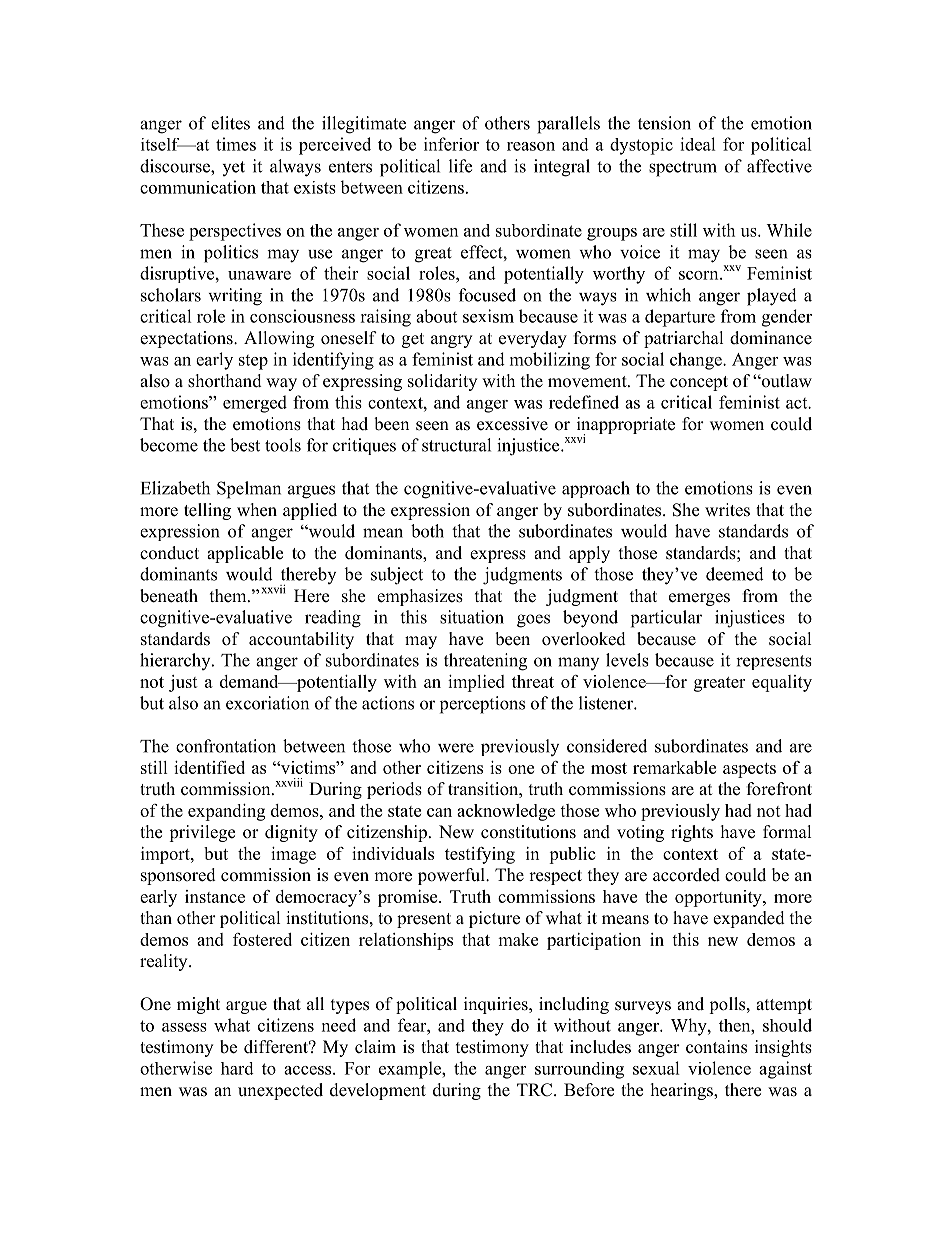 This page has height=1233, width=952. What do you see at coordinates (749, 770) in the page?
I see `aspects` at bounding box center [749, 770].
